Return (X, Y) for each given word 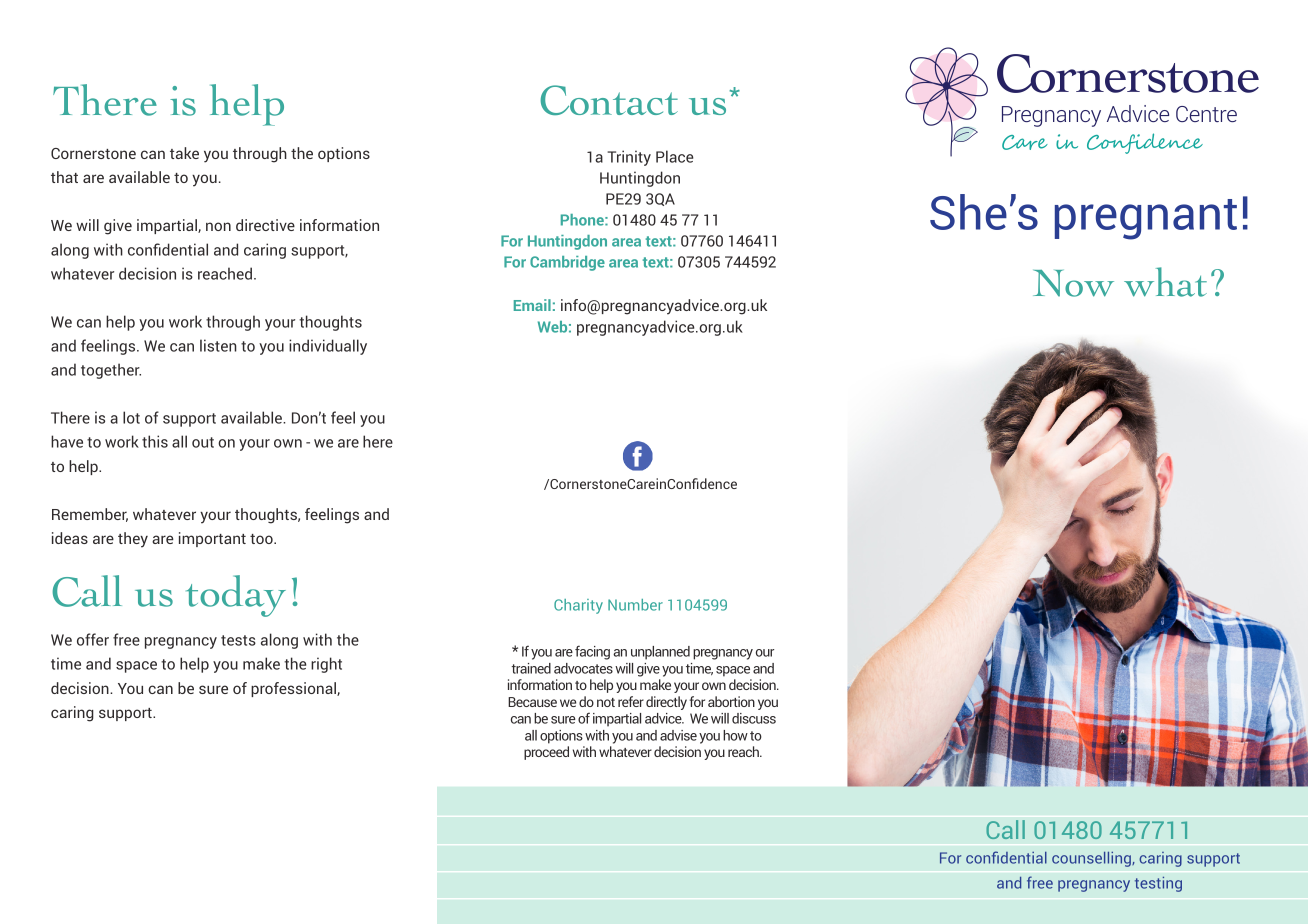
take (184, 153)
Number (635, 605)
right (326, 665)
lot (131, 417)
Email (532, 305)
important (212, 539)
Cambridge (567, 263)
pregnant (1146, 219)
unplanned (660, 653)
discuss (754, 718)
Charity (578, 606)
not (606, 702)
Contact (609, 100)
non (218, 226)
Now (1073, 283)
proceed (546, 753)
